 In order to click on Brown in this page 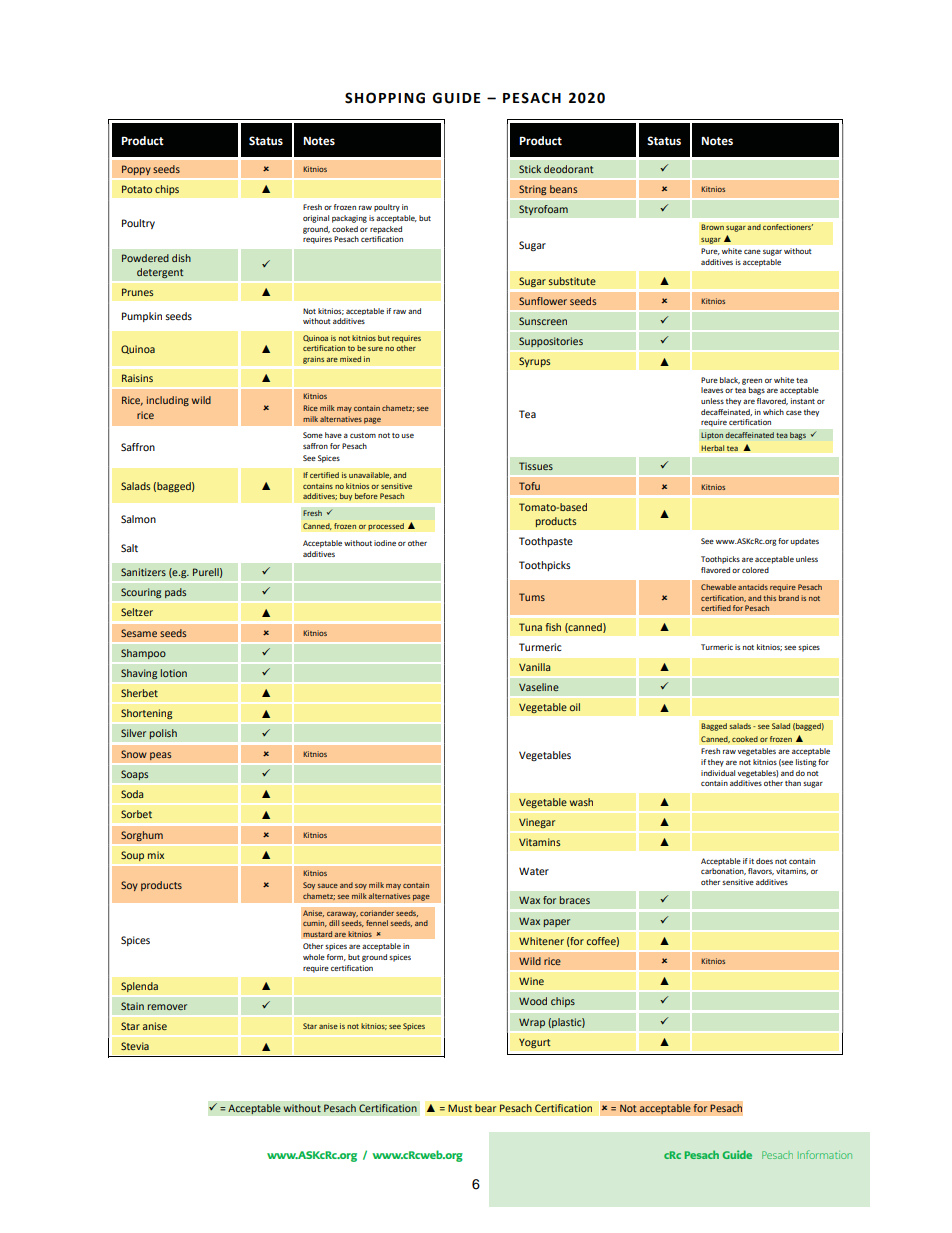, I will do `click(712, 227)`.
